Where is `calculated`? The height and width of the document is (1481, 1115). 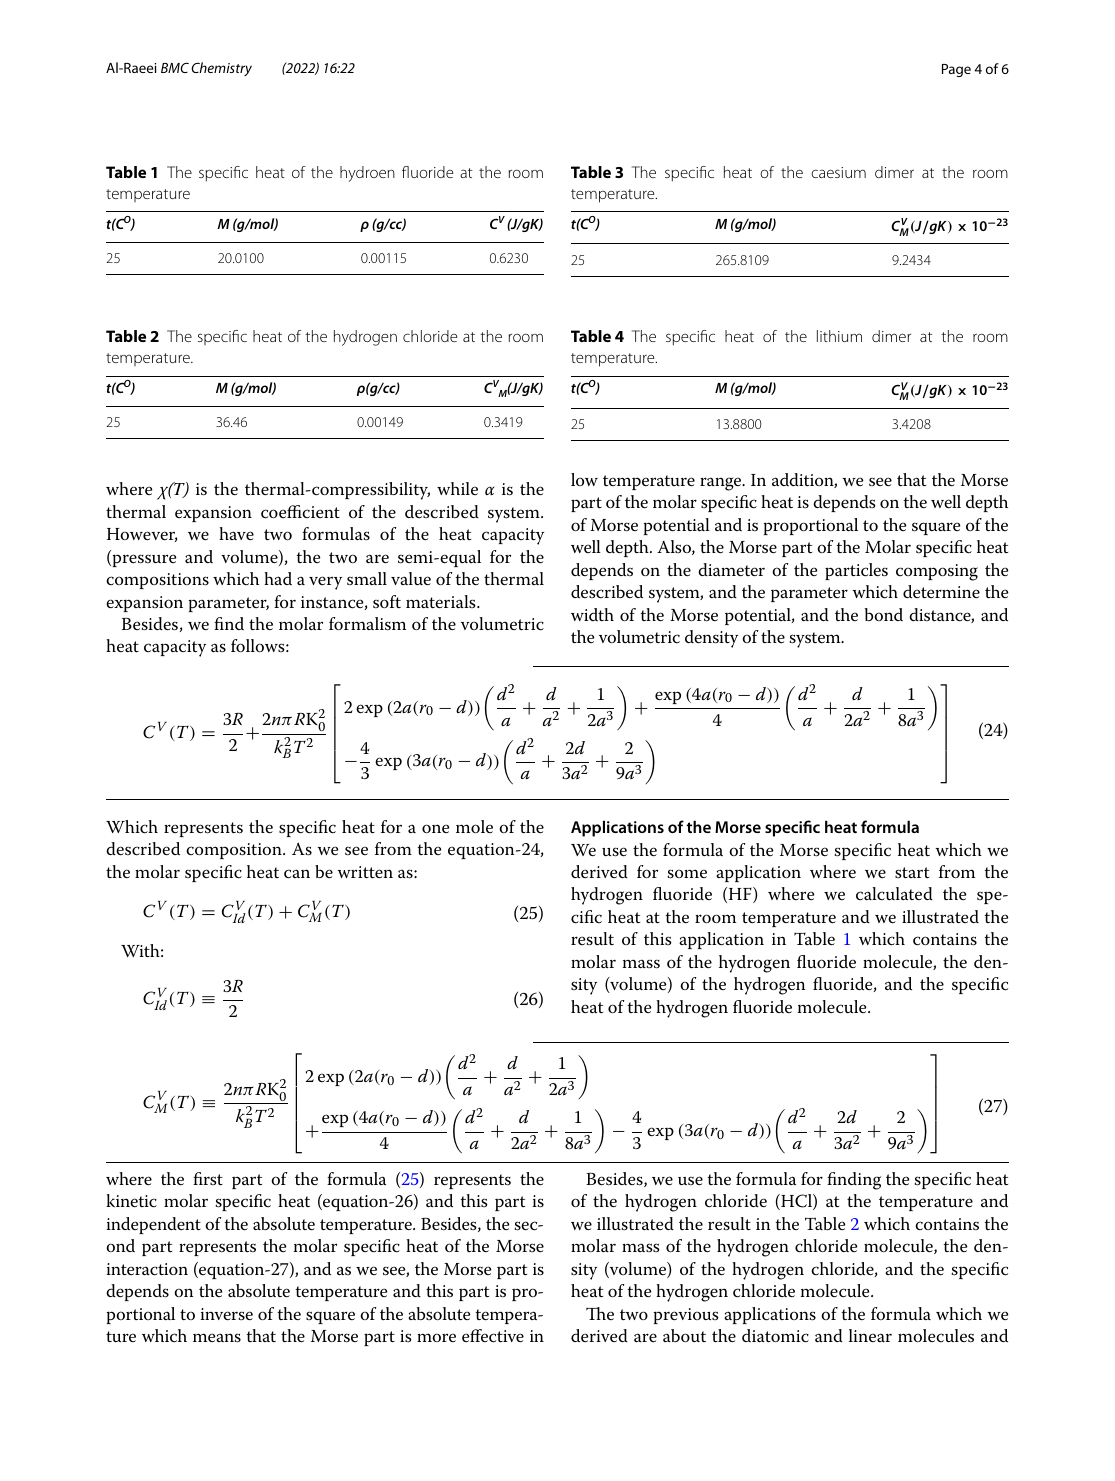
calculated is located at coordinates (894, 894).
